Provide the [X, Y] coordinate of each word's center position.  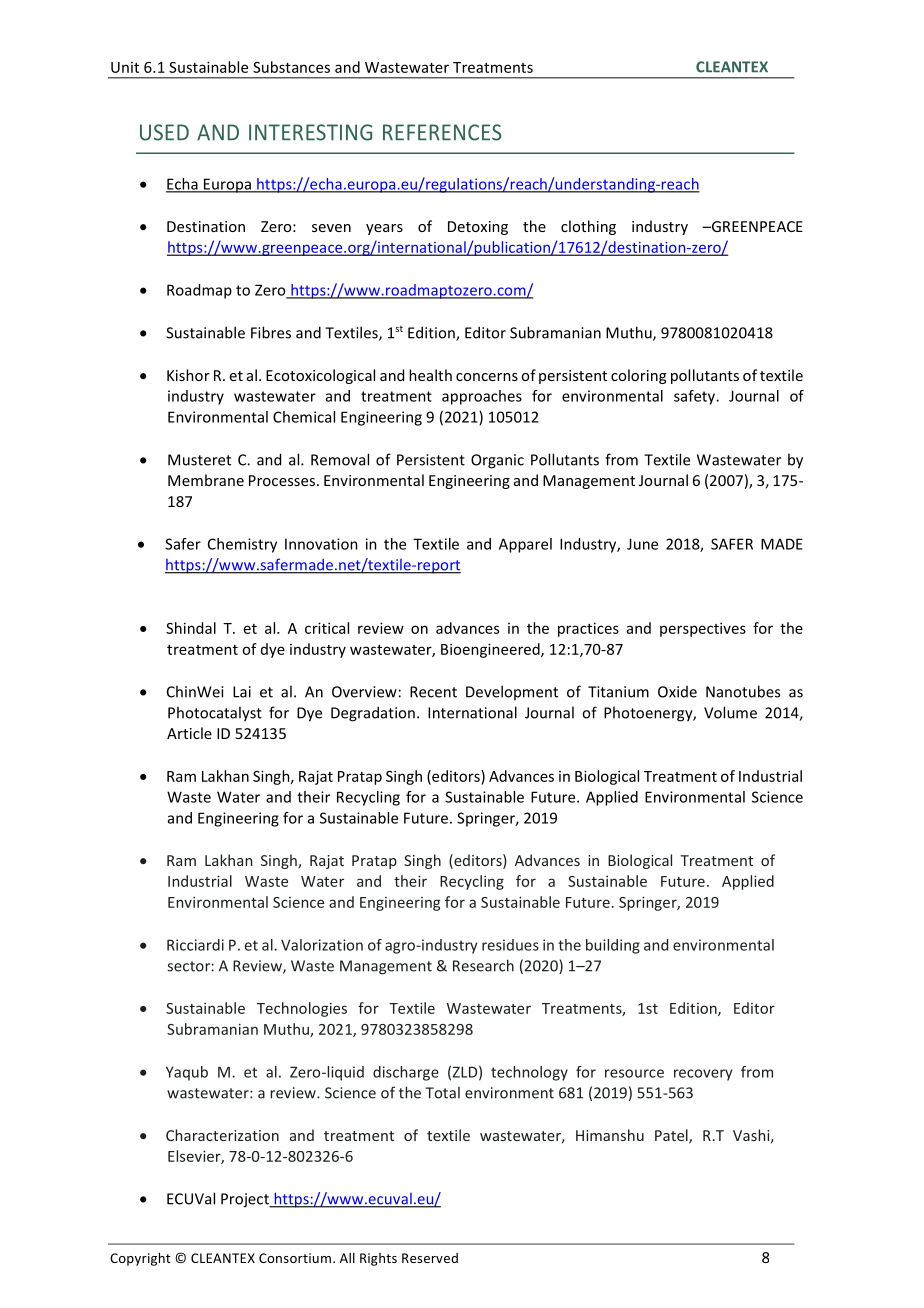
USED [164, 132]
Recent [433, 692]
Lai [242, 692]
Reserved [430, 1258]
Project [246, 1200]
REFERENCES [442, 132]
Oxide [677, 692]
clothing [588, 227]
